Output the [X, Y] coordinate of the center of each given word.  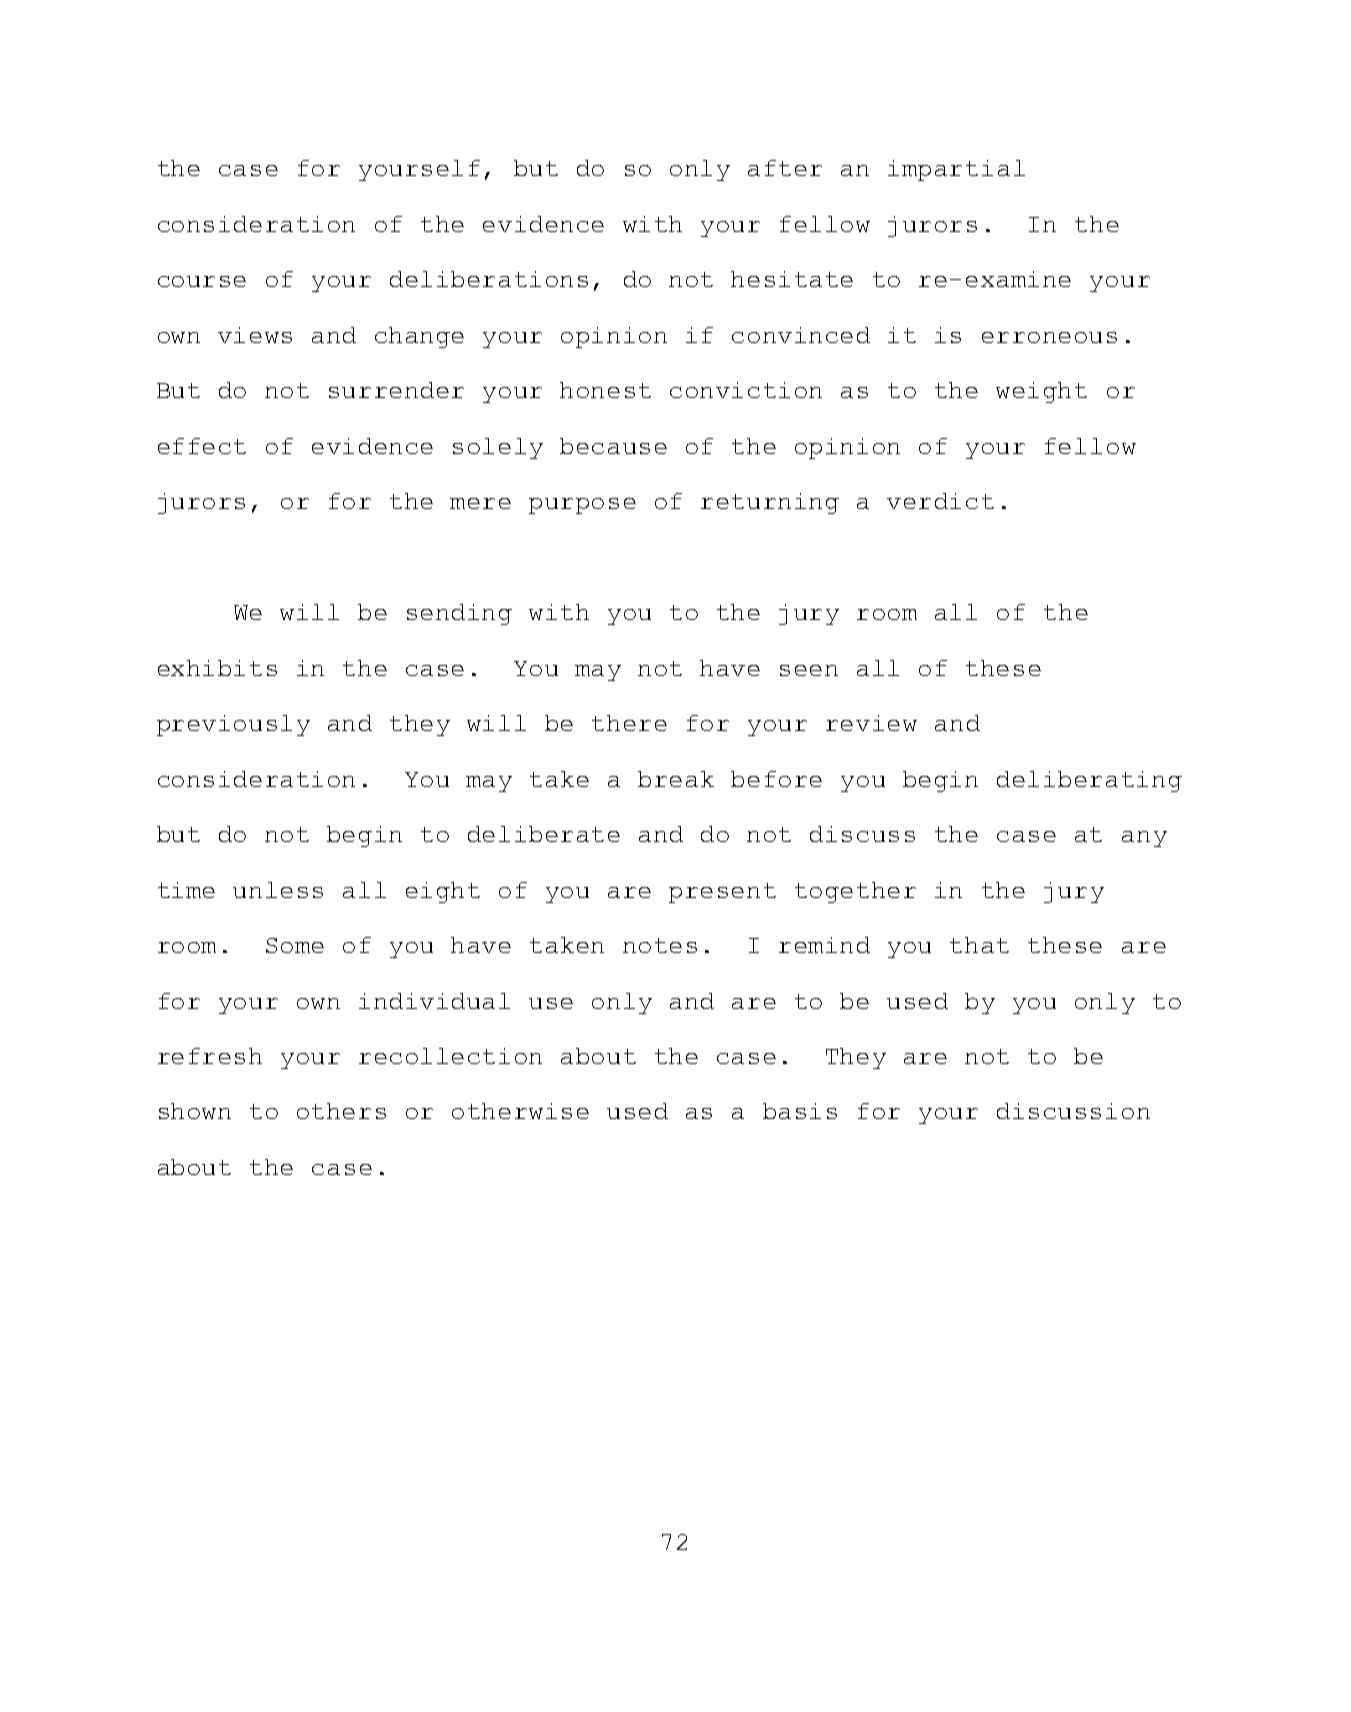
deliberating [1089, 781]
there [629, 723]
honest [605, 390]
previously [233, 725]
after [785, 168]
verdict [940, 501]
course [202, 281]
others [341, 1111]
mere [480, 503]
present [722, 893]
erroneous [1049, 337]
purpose [582, 506]
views [255, 335]
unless [278, 890]
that [979, 945]
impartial [956, 170]
